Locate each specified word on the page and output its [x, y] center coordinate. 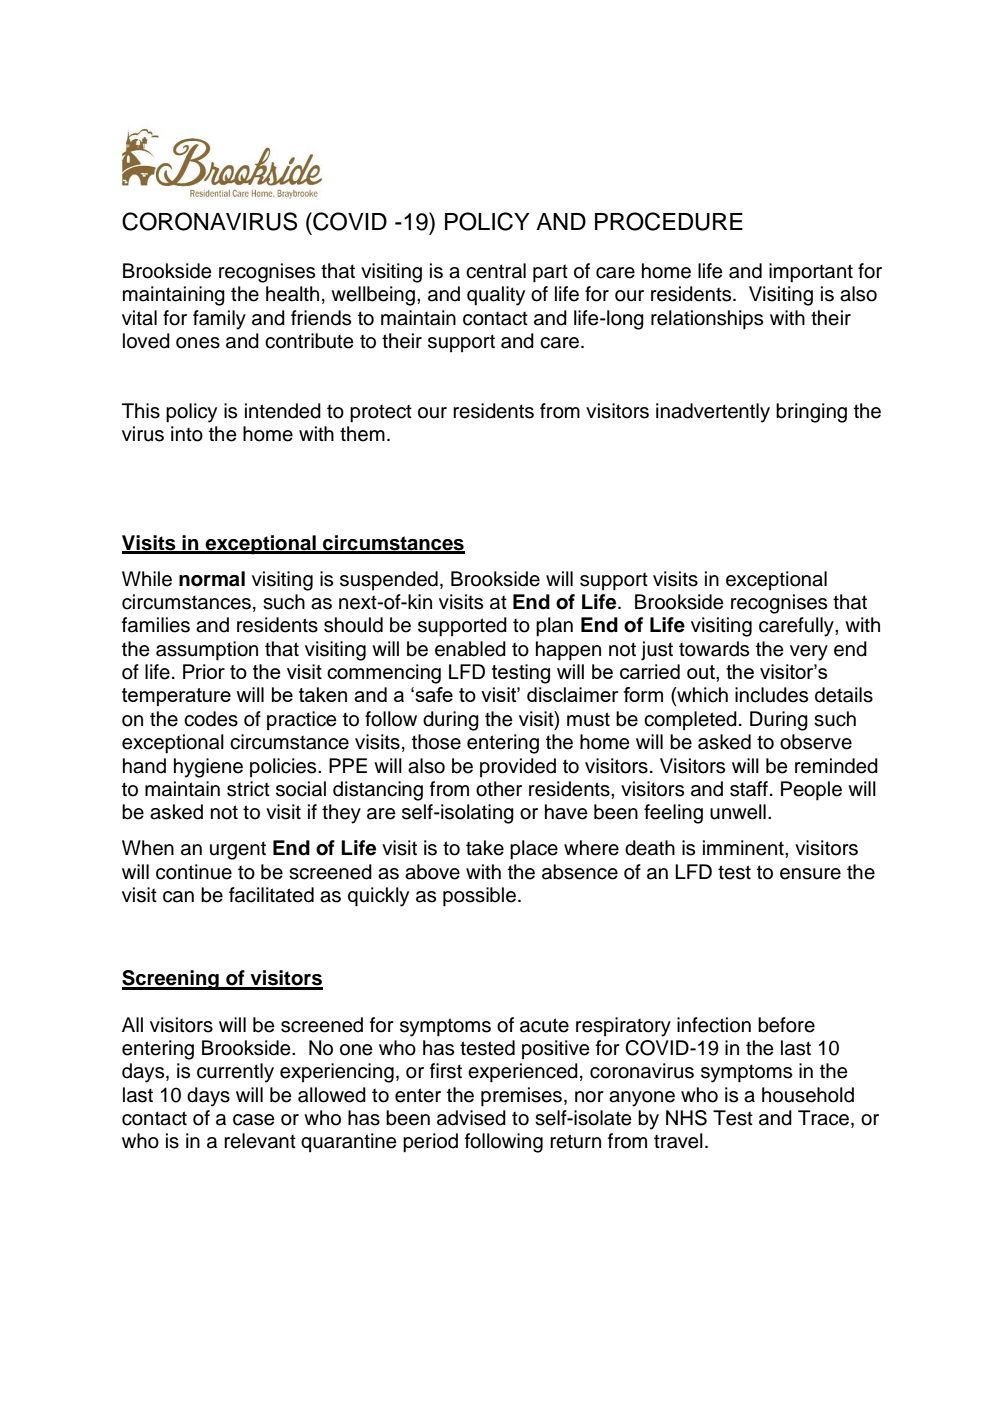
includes [771, 695]
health [292, 294]
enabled [470, 649]
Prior [204, 671]
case [254, 1120]
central [496, 271]
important [811, 273]
